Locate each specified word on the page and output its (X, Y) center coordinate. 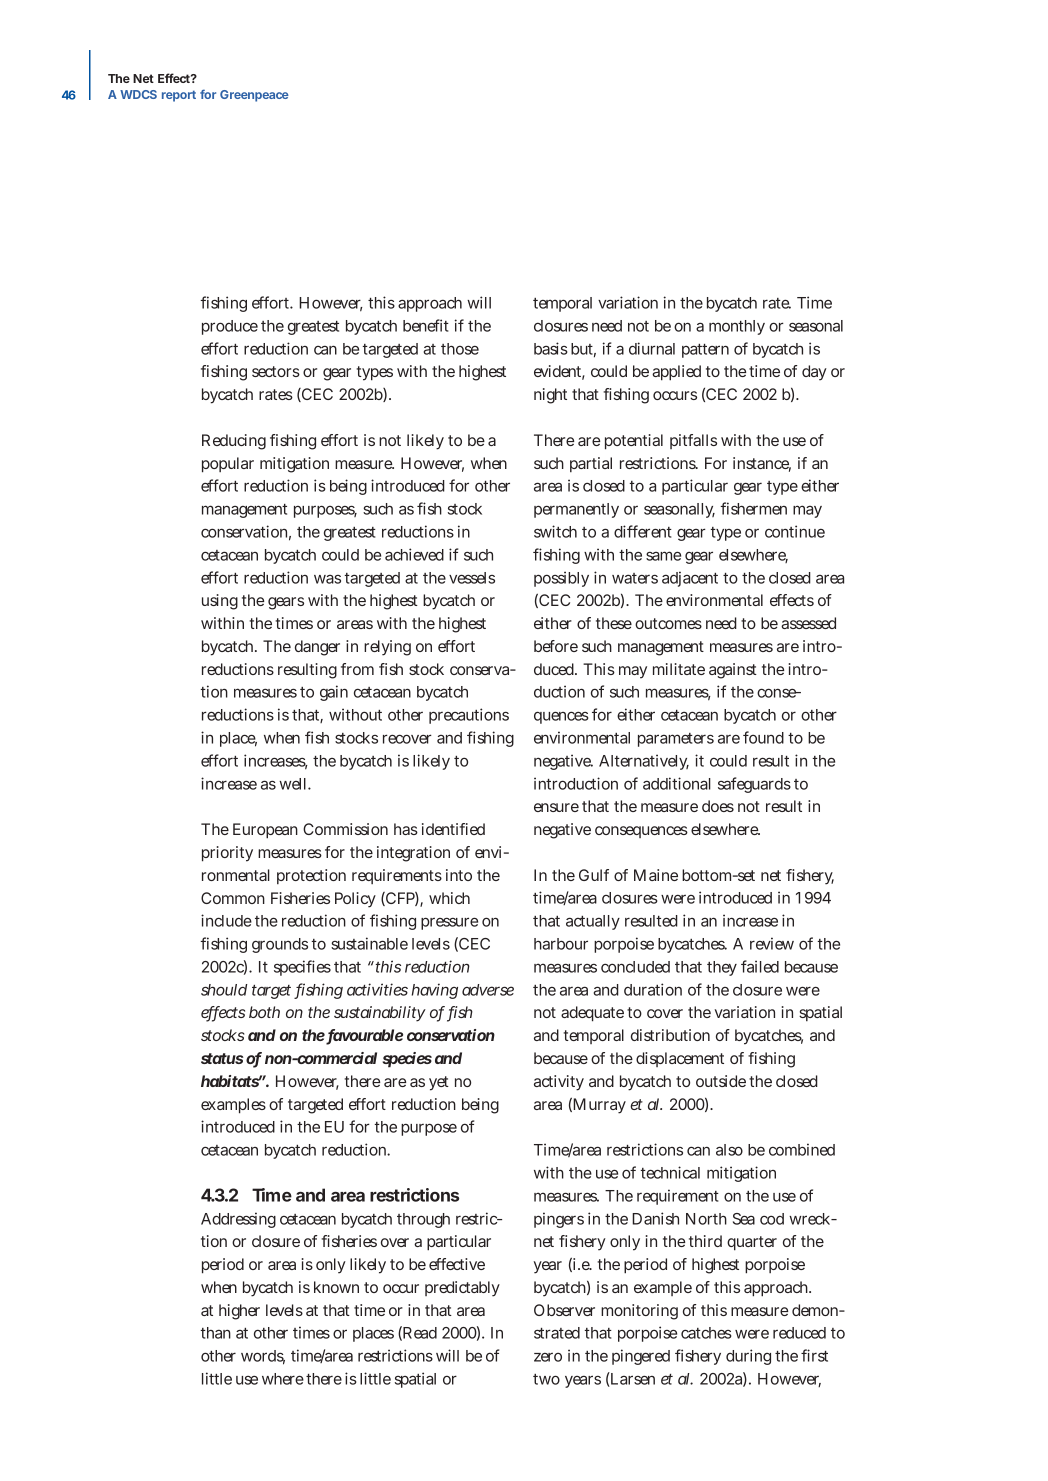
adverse (488, 990)
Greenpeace (254, 96)
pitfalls (693, 441)
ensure (556, 807)
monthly (737, 327)
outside (721, 1081)
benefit (426, 325)
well (294, 784)
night (550, 396)
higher (239, 1312)
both (264, 1012)
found (763, 737)
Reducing (234, 442)
